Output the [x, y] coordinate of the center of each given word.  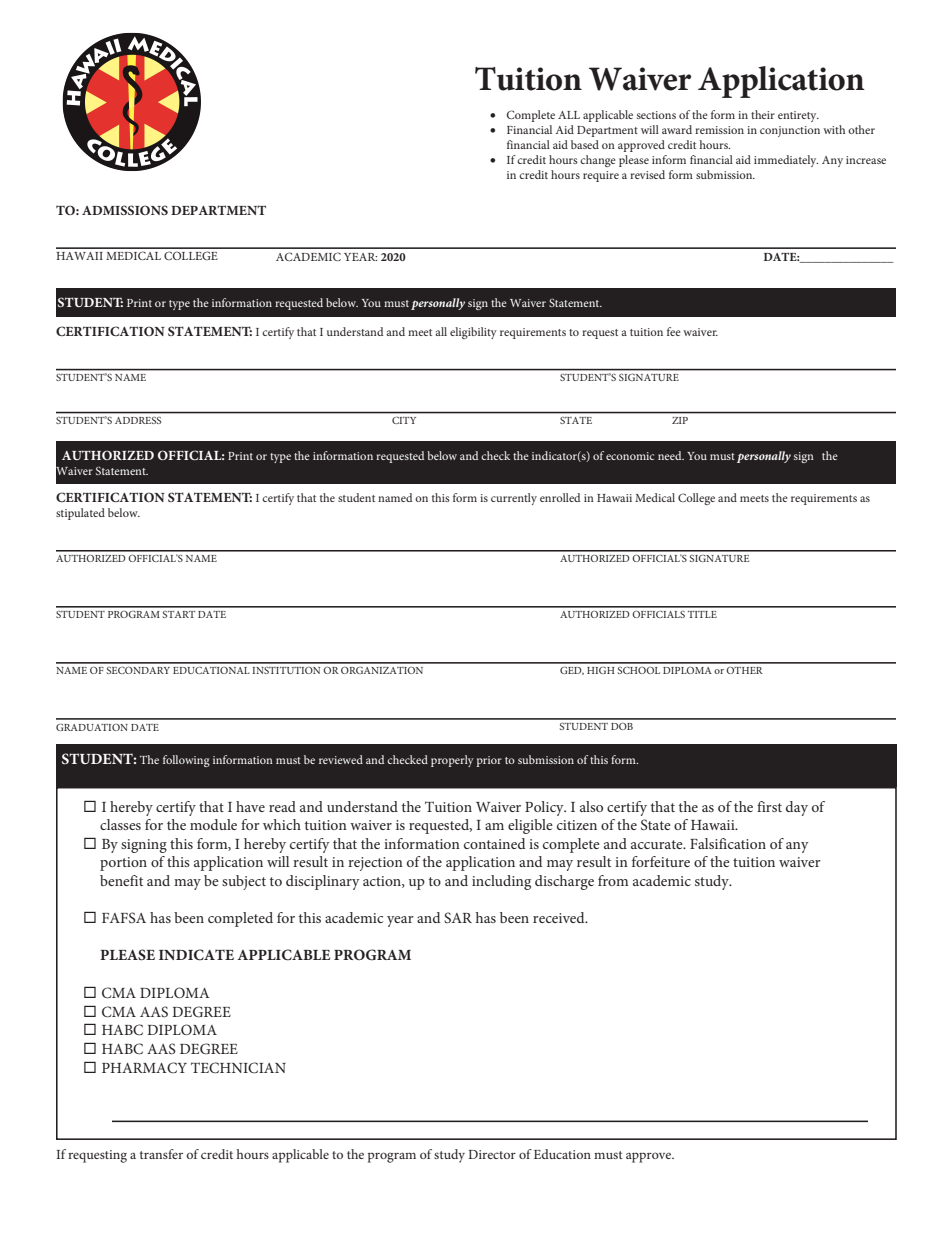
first [769, 806]
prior [489, 761]
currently [514, 499]
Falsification [728, 843]
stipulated [80, 514]
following [186, 761]
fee [674, 331]
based [585, 144]
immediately [786, 161]
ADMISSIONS [125, 210]
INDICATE [196, 955]
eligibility [473, 333]
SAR [458, 917]
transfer [161, 1154]
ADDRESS [138, 420]
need [671, 455]
